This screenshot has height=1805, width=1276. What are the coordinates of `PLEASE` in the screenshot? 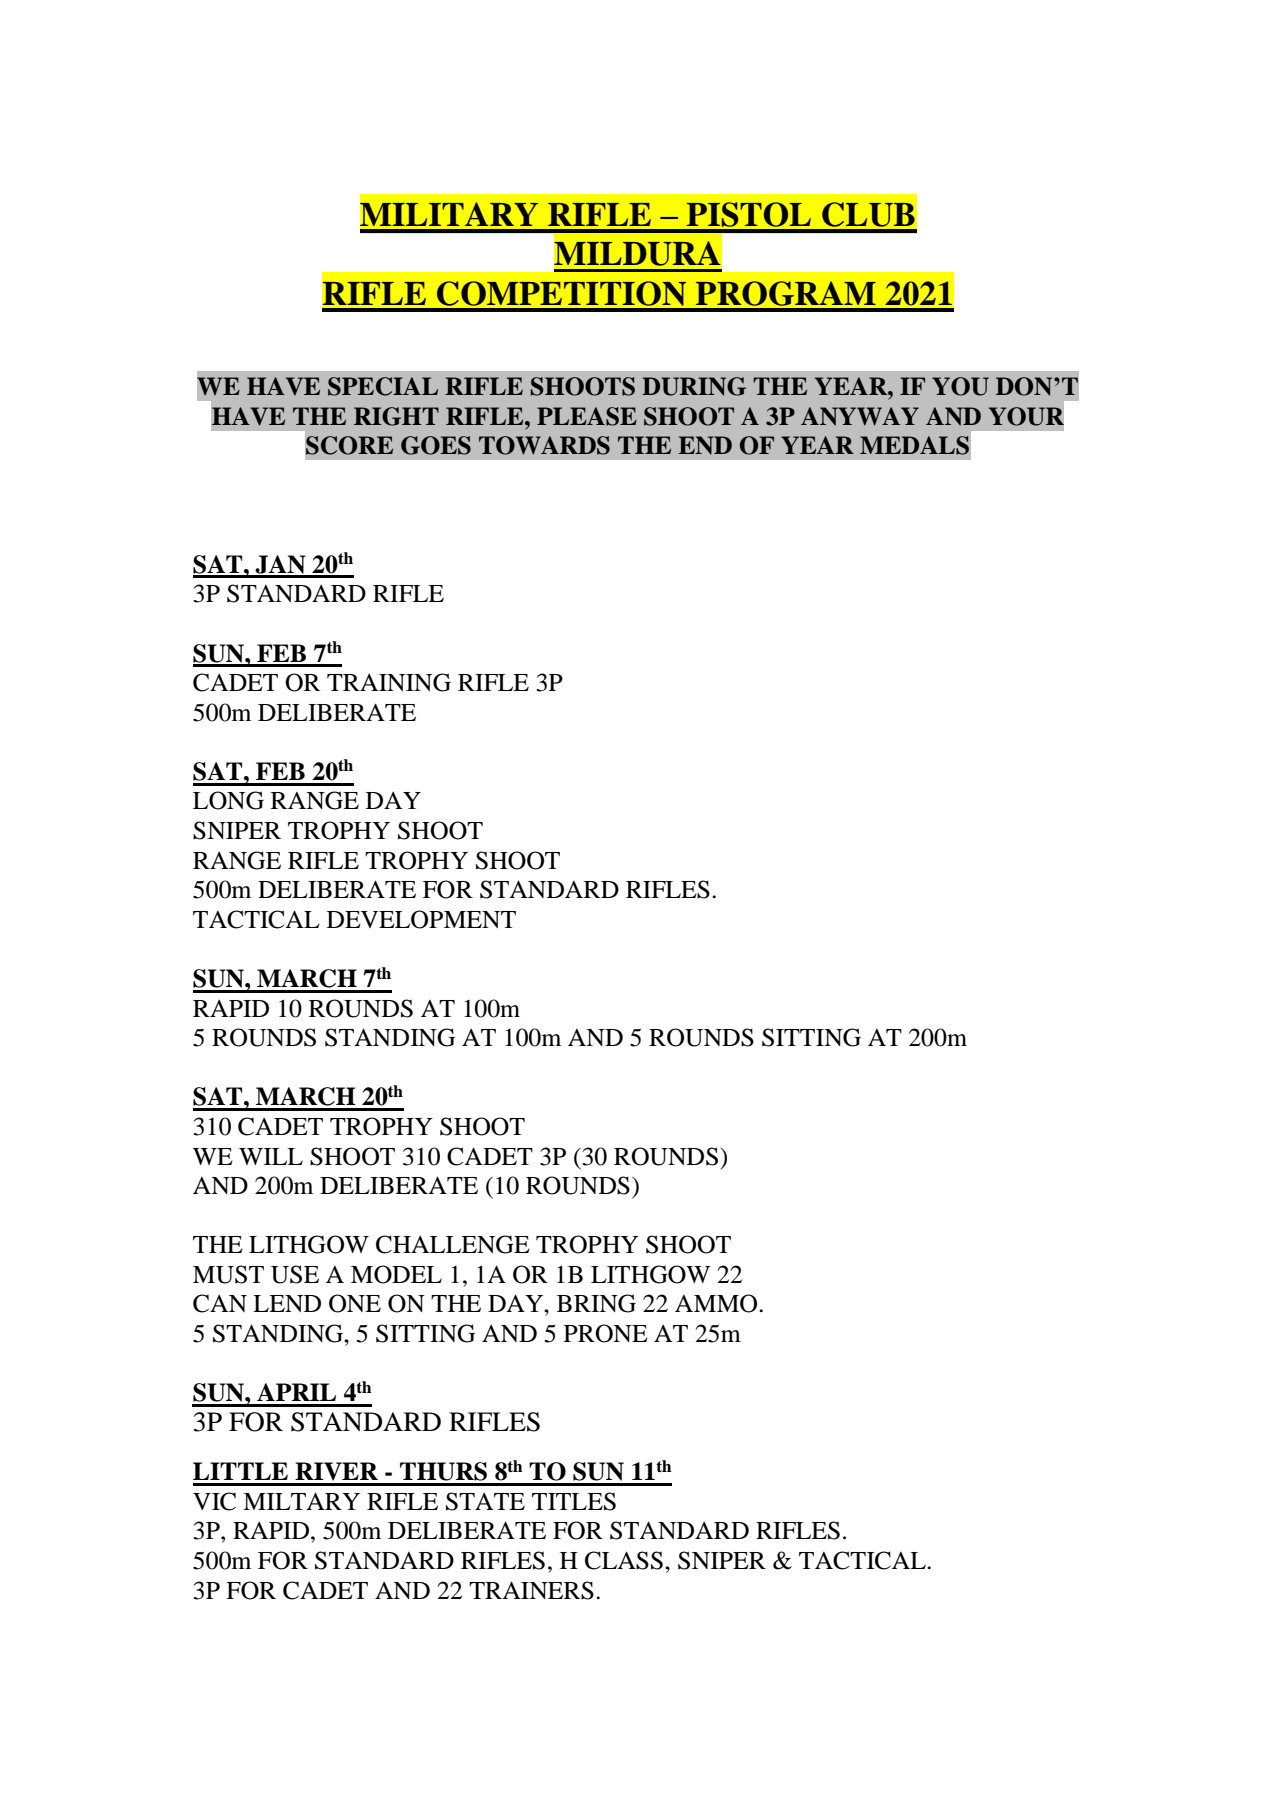 It's located at (587, 416).
